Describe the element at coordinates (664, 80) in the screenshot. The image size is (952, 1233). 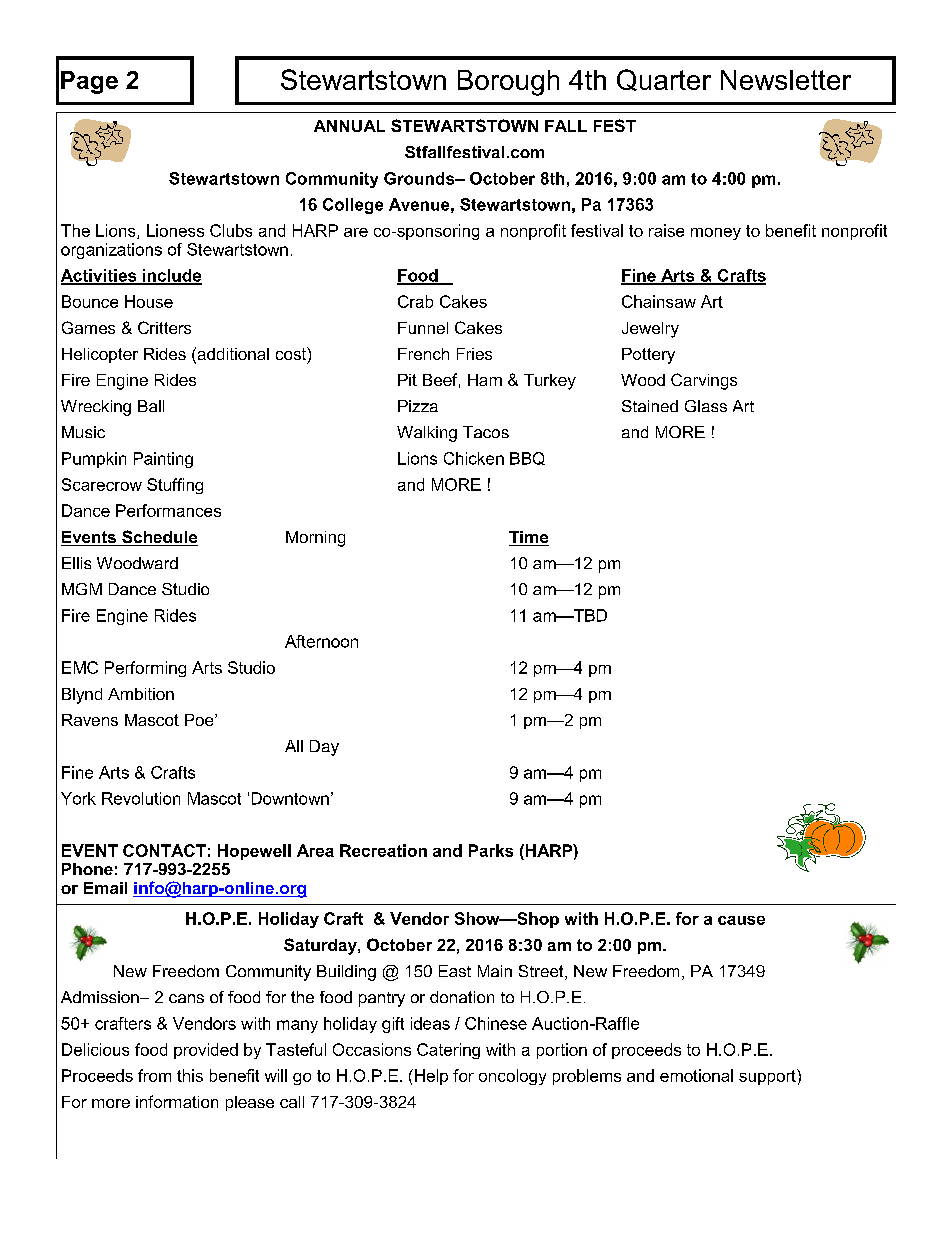
I see `Quarter` at that location.
